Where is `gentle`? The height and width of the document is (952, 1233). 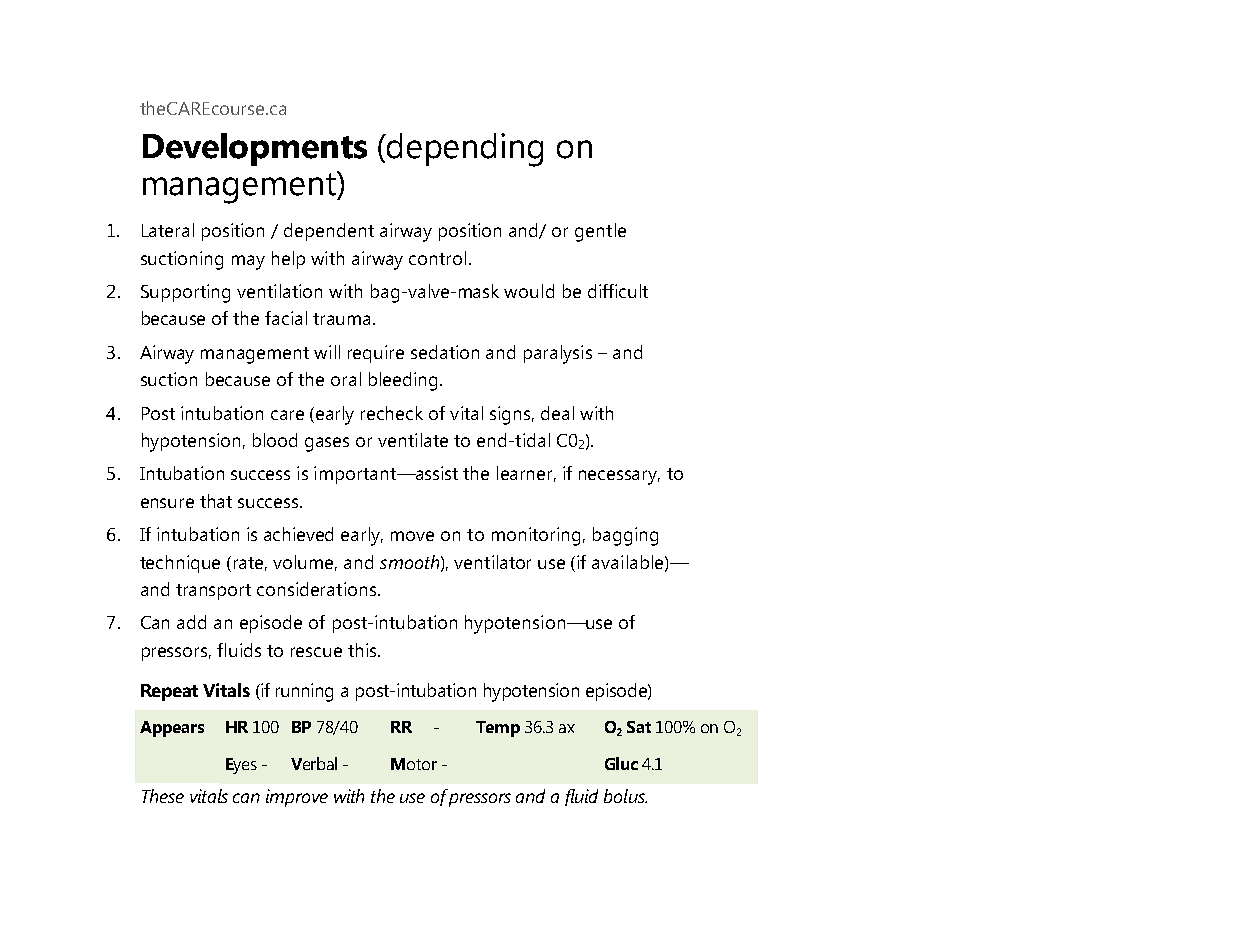
gentle is located at coordinates (600, 232).
